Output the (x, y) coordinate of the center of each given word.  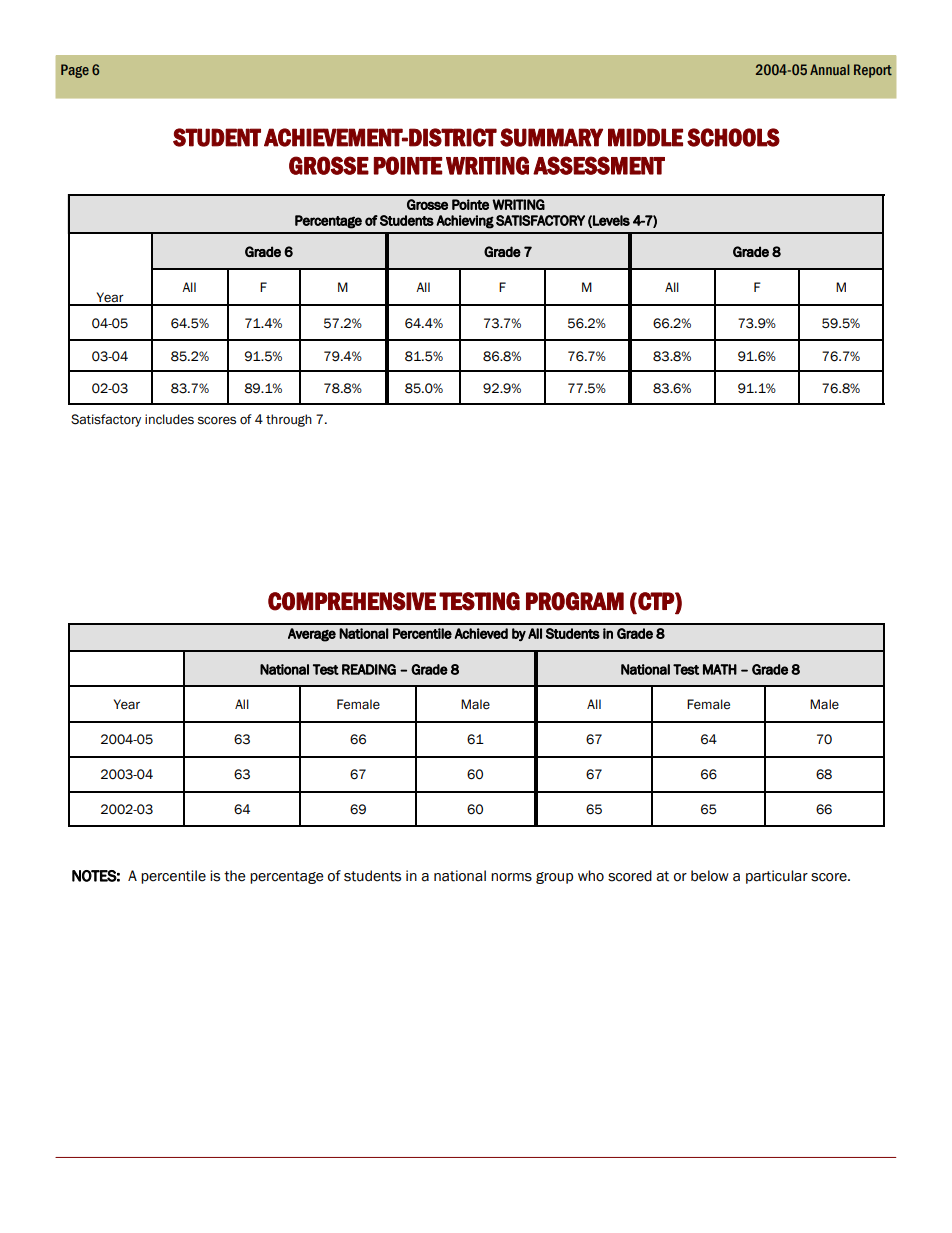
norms (511, 877)
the (235, 876)
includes (169, 419)
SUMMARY (551, 137)
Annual (830, 69)
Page (75, 71)
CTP (656, 601)
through (289, 420)
